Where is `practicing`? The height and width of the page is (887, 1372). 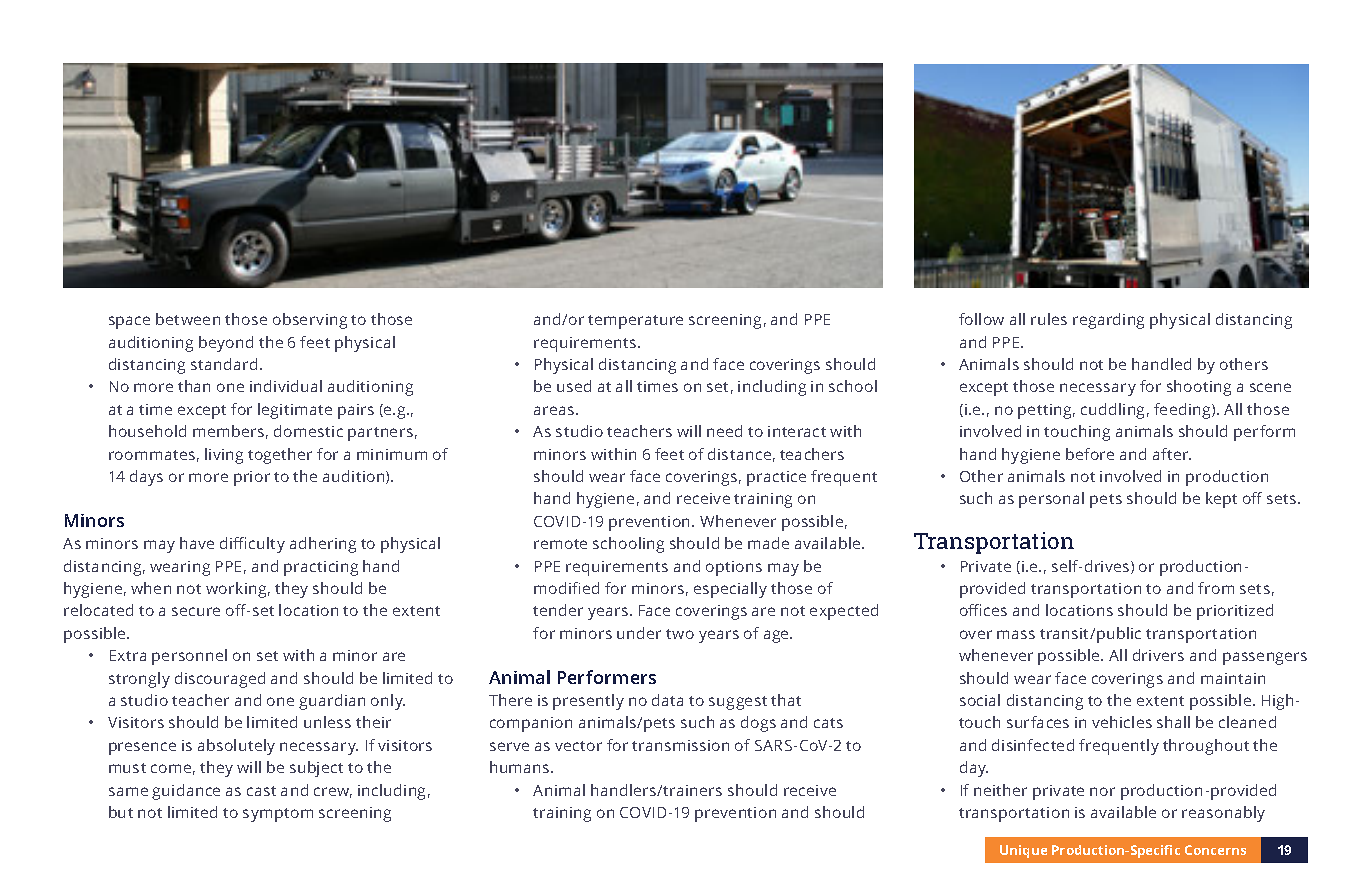 practicing is located at coordinates (321, 568).
